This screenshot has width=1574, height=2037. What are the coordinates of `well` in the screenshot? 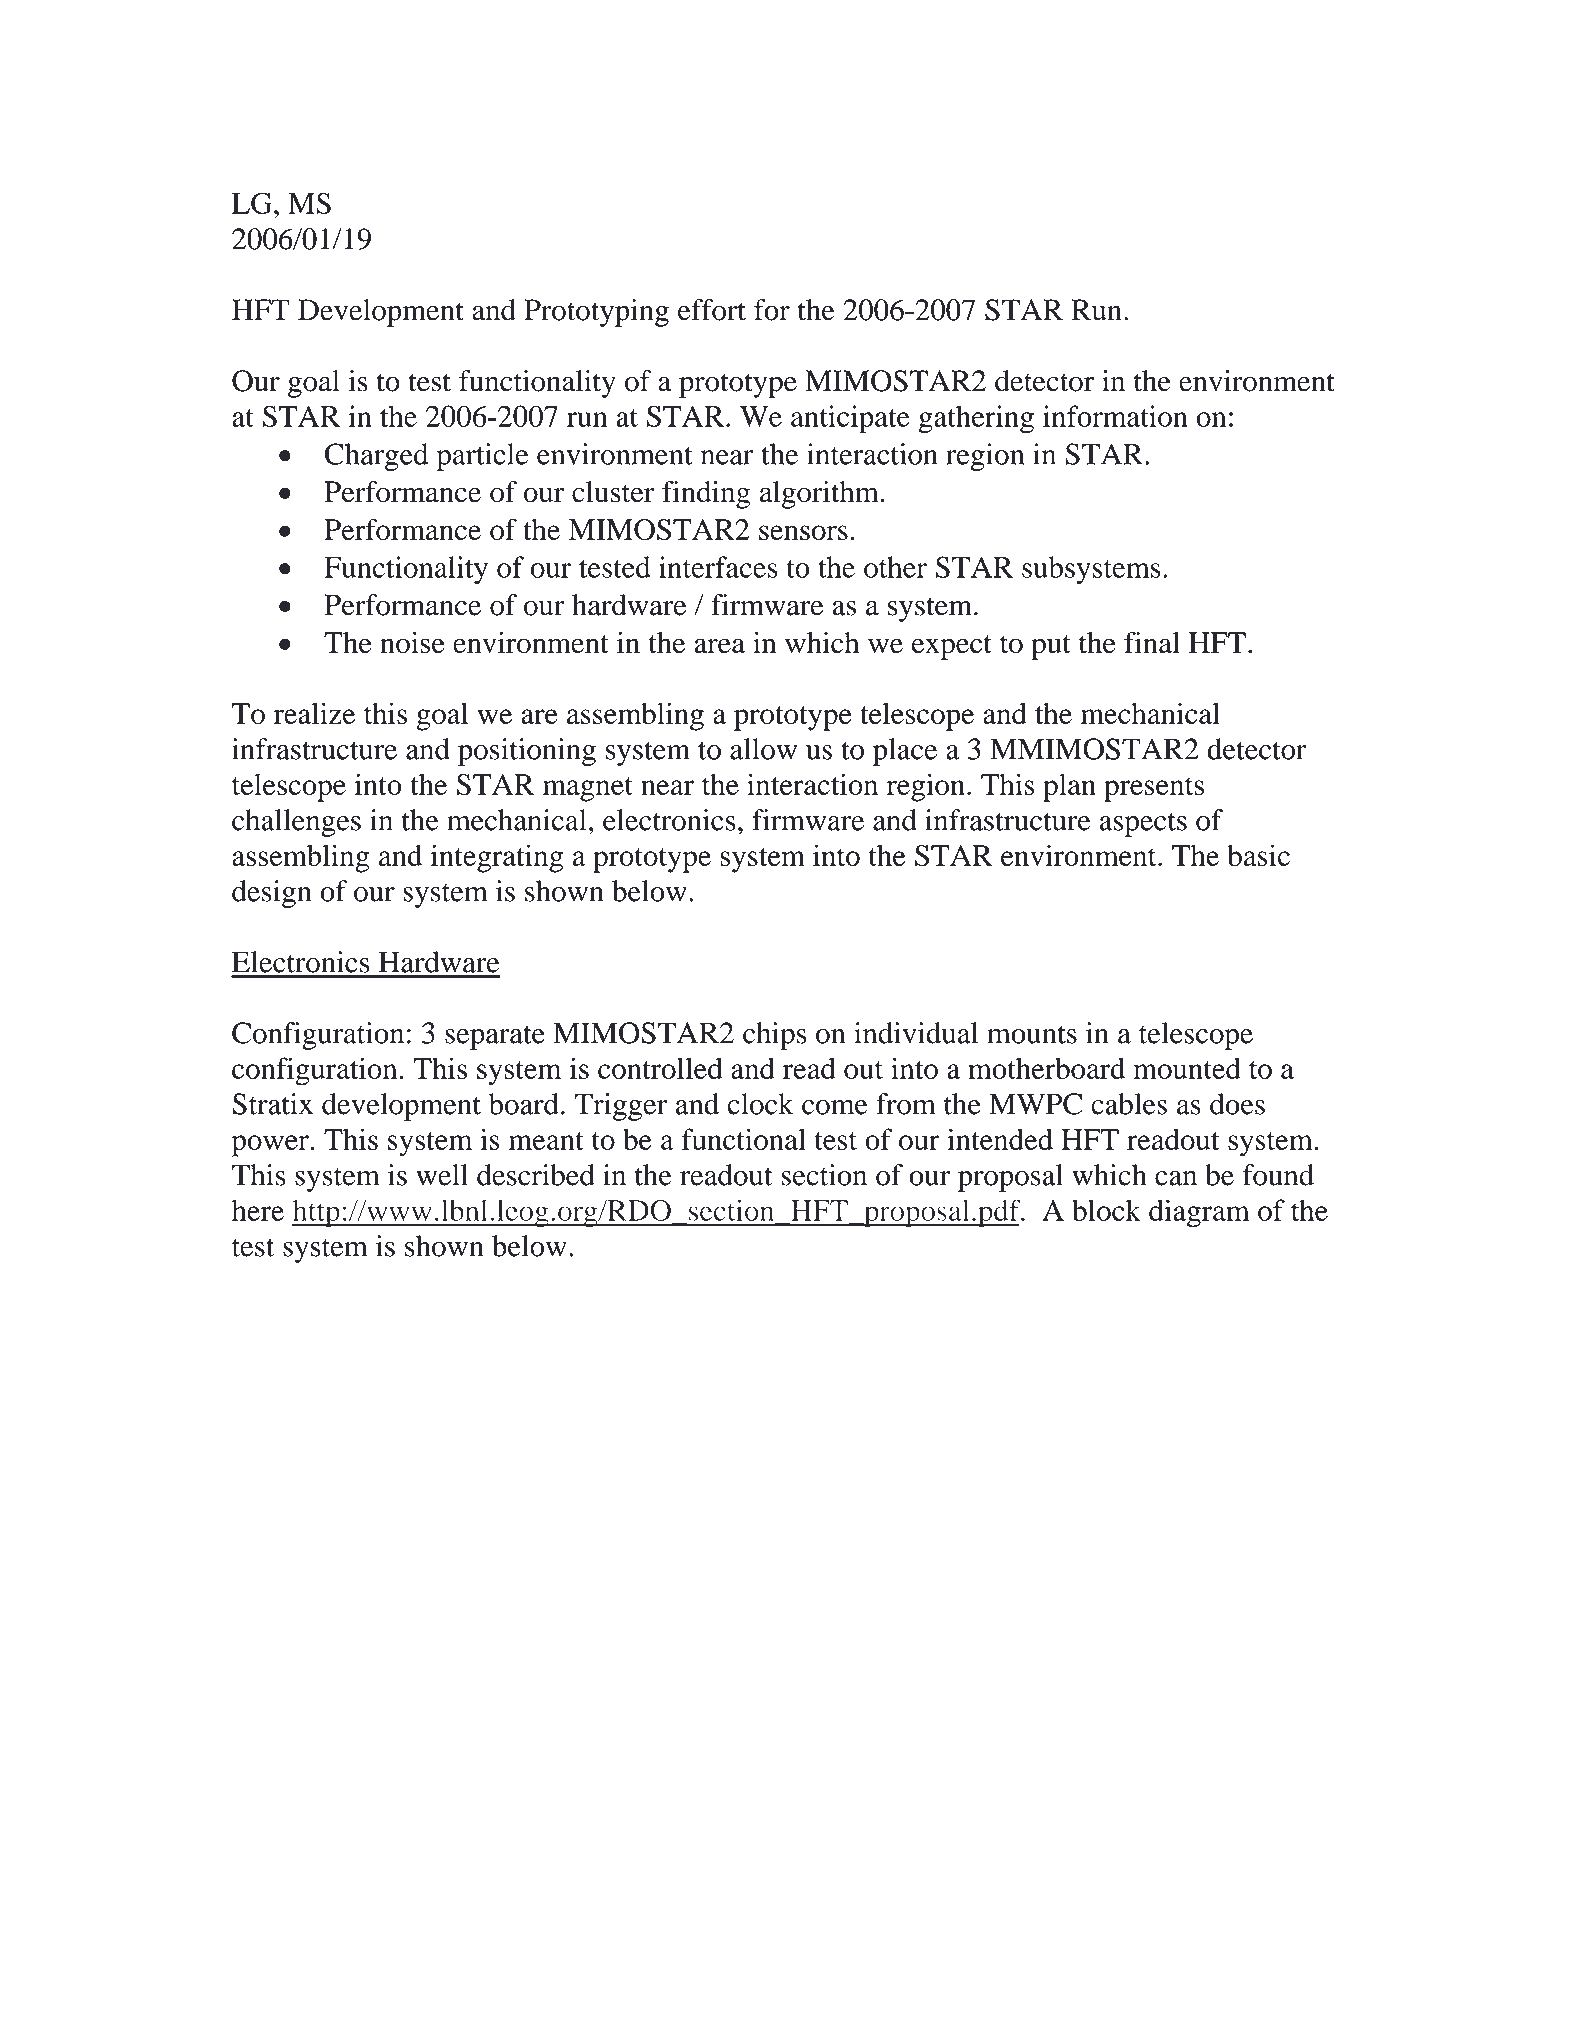 It's located at (442, 1175).
